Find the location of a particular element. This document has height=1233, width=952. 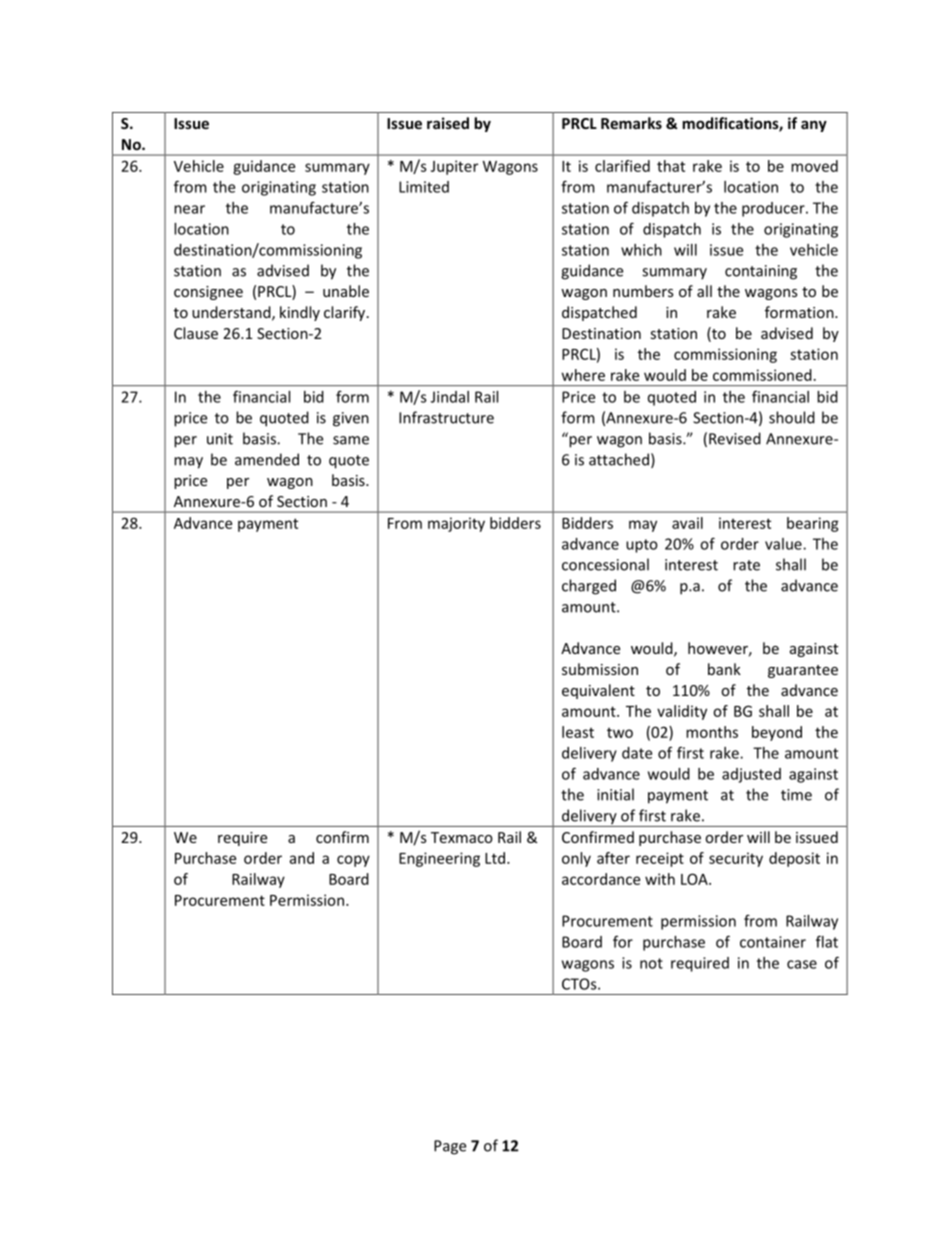

bank is located at coordinates (724, 669).
